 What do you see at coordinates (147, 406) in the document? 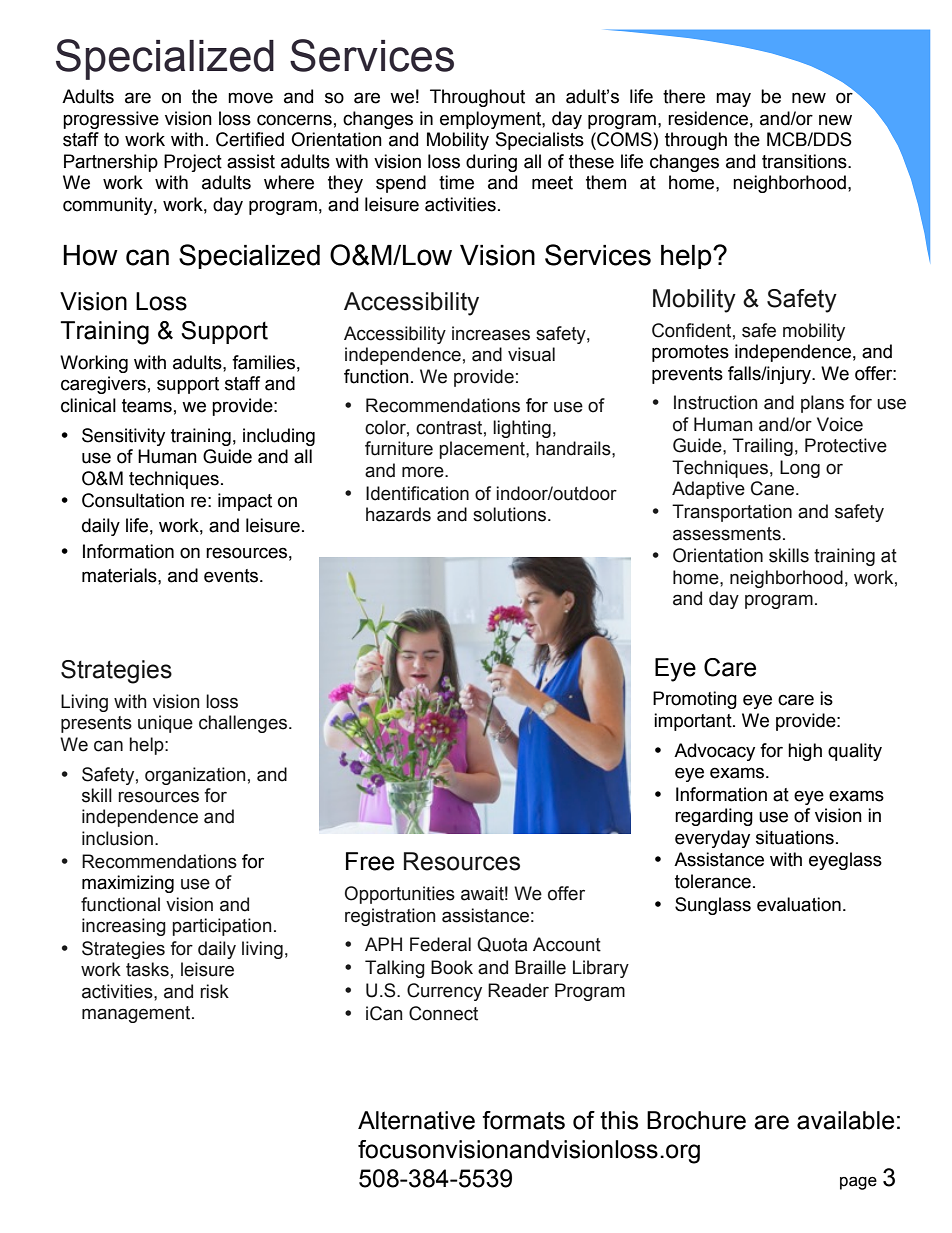
I see `teams` at bounding box center [147, 406].
